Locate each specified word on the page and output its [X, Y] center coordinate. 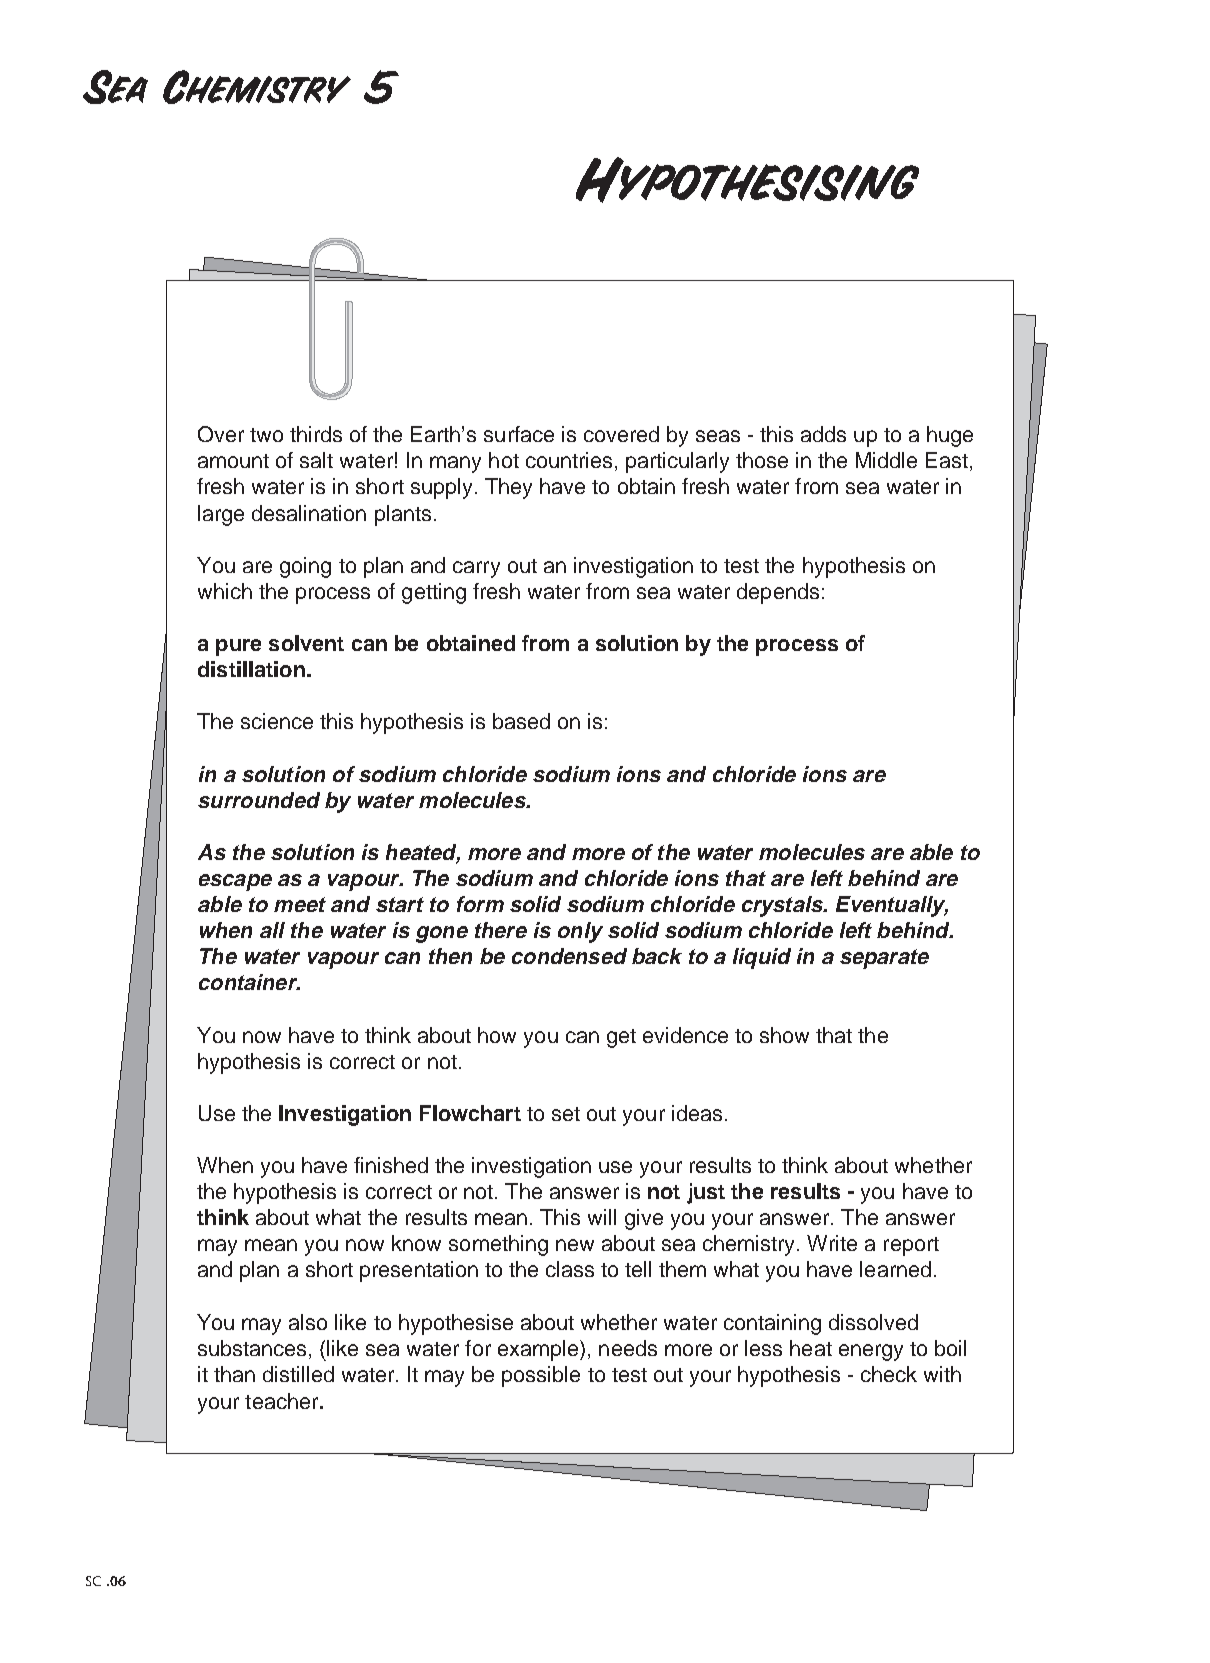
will [602, 1217]
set [566, 1114]
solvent [306, 643]
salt [316, 460]
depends [778, 593]
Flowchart [470, 1113]
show [784, 1035]
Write [832, 1243]
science [277, 721]
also [308, 1322]
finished [391, 1165]
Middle [886, 460]
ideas [697, 1113]
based [521, 721]
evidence [685, 1035]
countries [569, 460]
